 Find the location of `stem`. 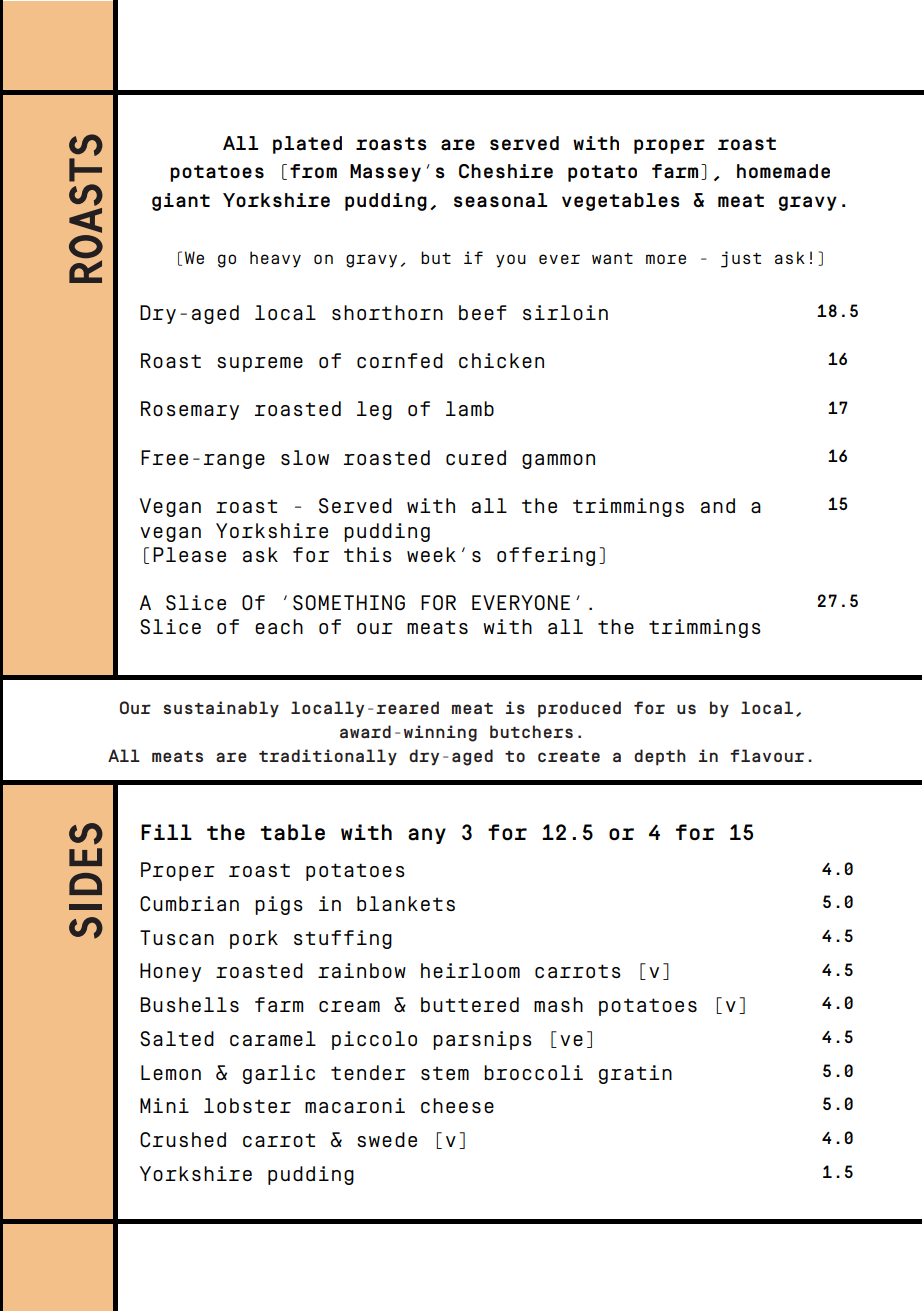

stem is located at coordinates (445, 1073).
